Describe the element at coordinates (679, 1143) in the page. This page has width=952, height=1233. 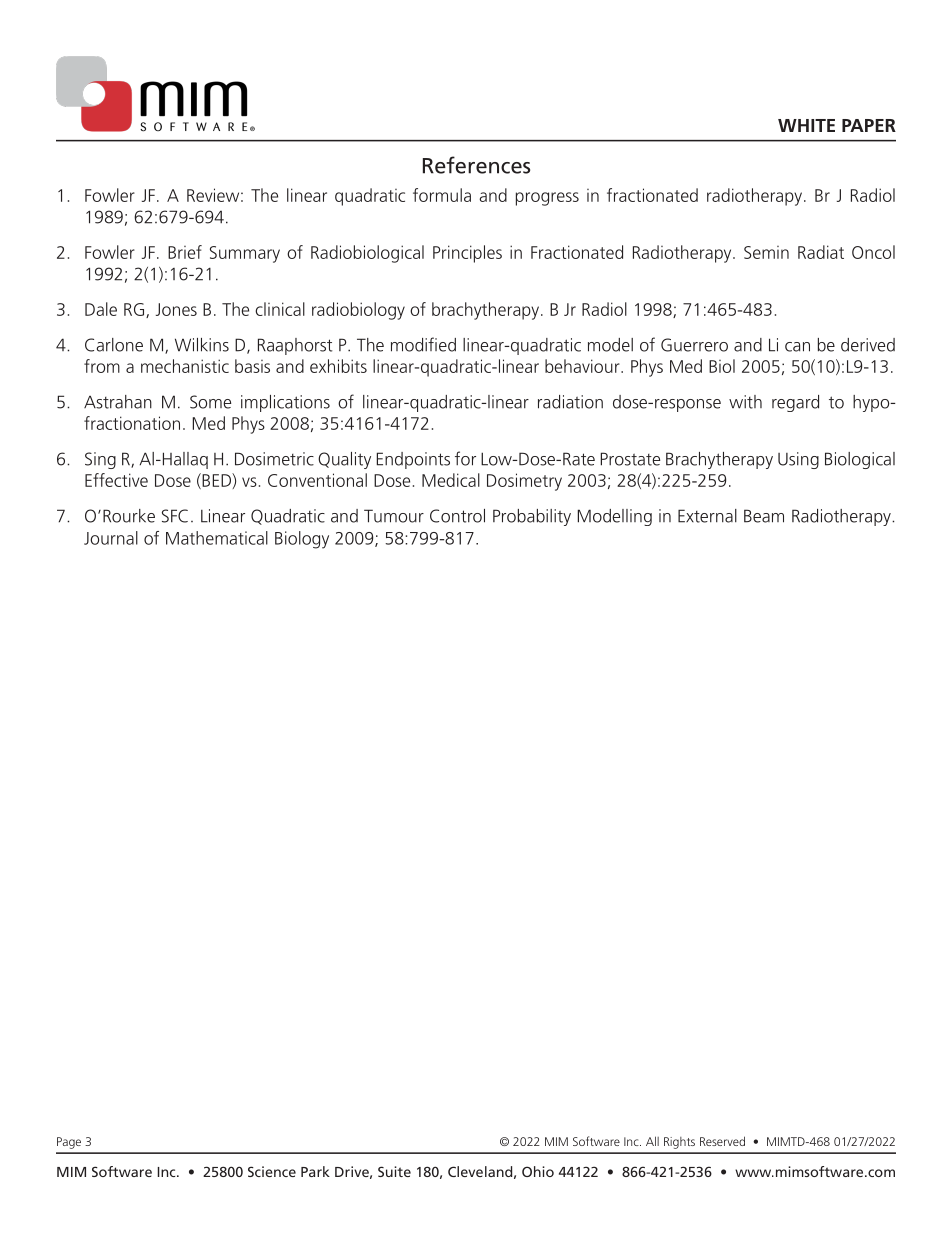
I see `Rights` at that location.
